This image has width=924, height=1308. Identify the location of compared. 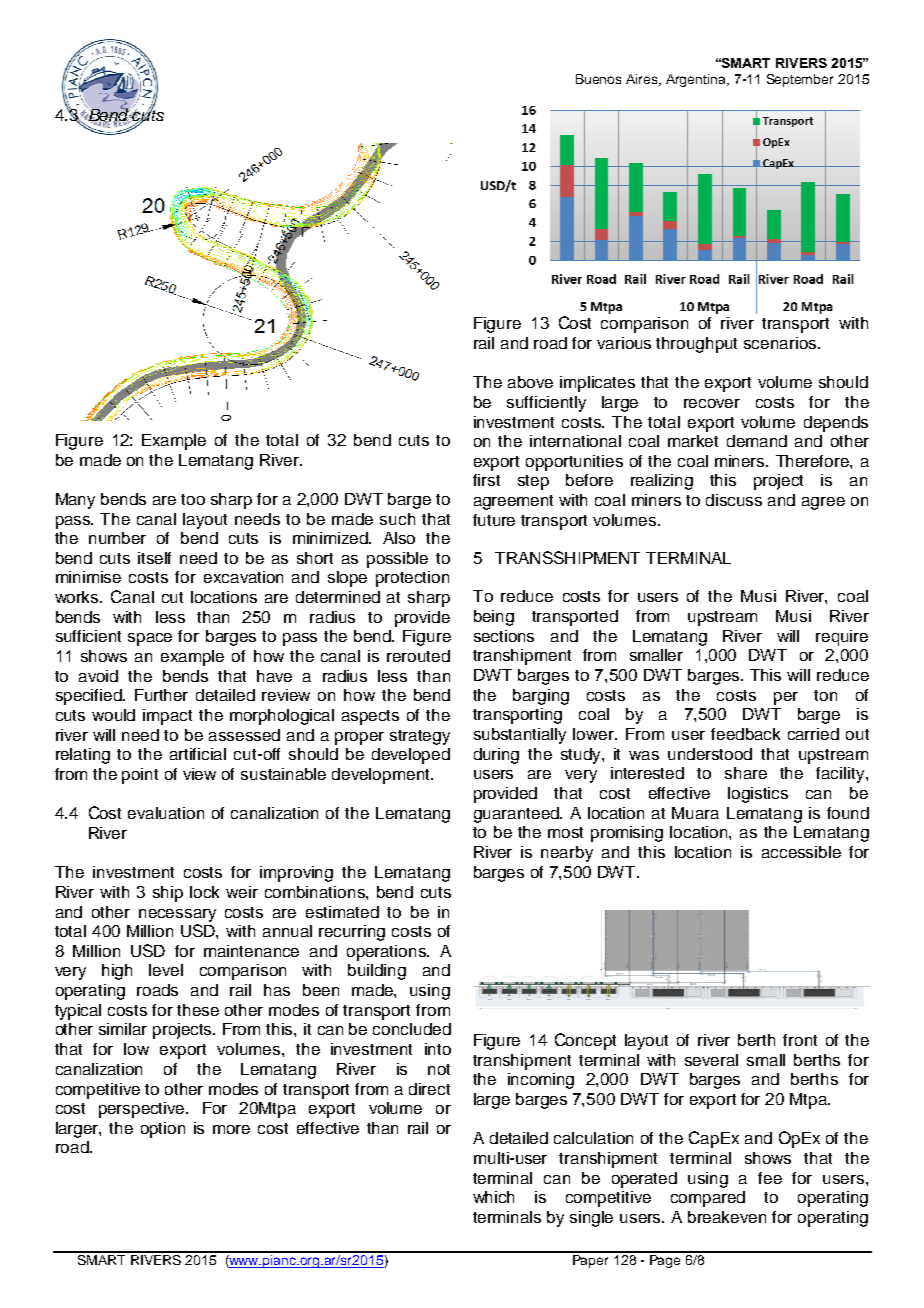
(708, 1199).
